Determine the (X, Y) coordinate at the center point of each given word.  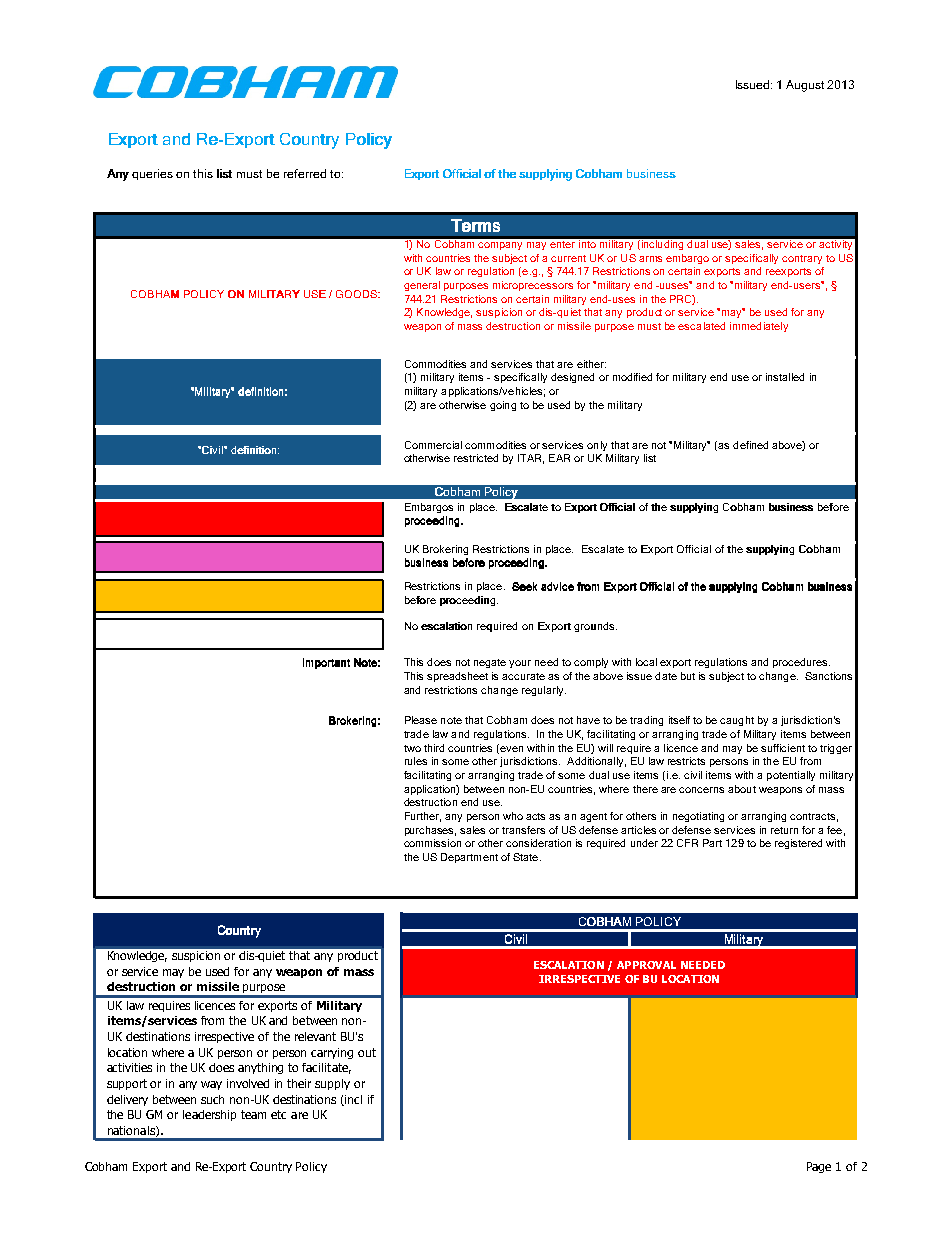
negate (490, 663)
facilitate (326, 1068)
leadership (209, 1115)
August (805, 86)
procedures (801, 663)
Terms (475, 225)
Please (421, 720)
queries (152, 174)
